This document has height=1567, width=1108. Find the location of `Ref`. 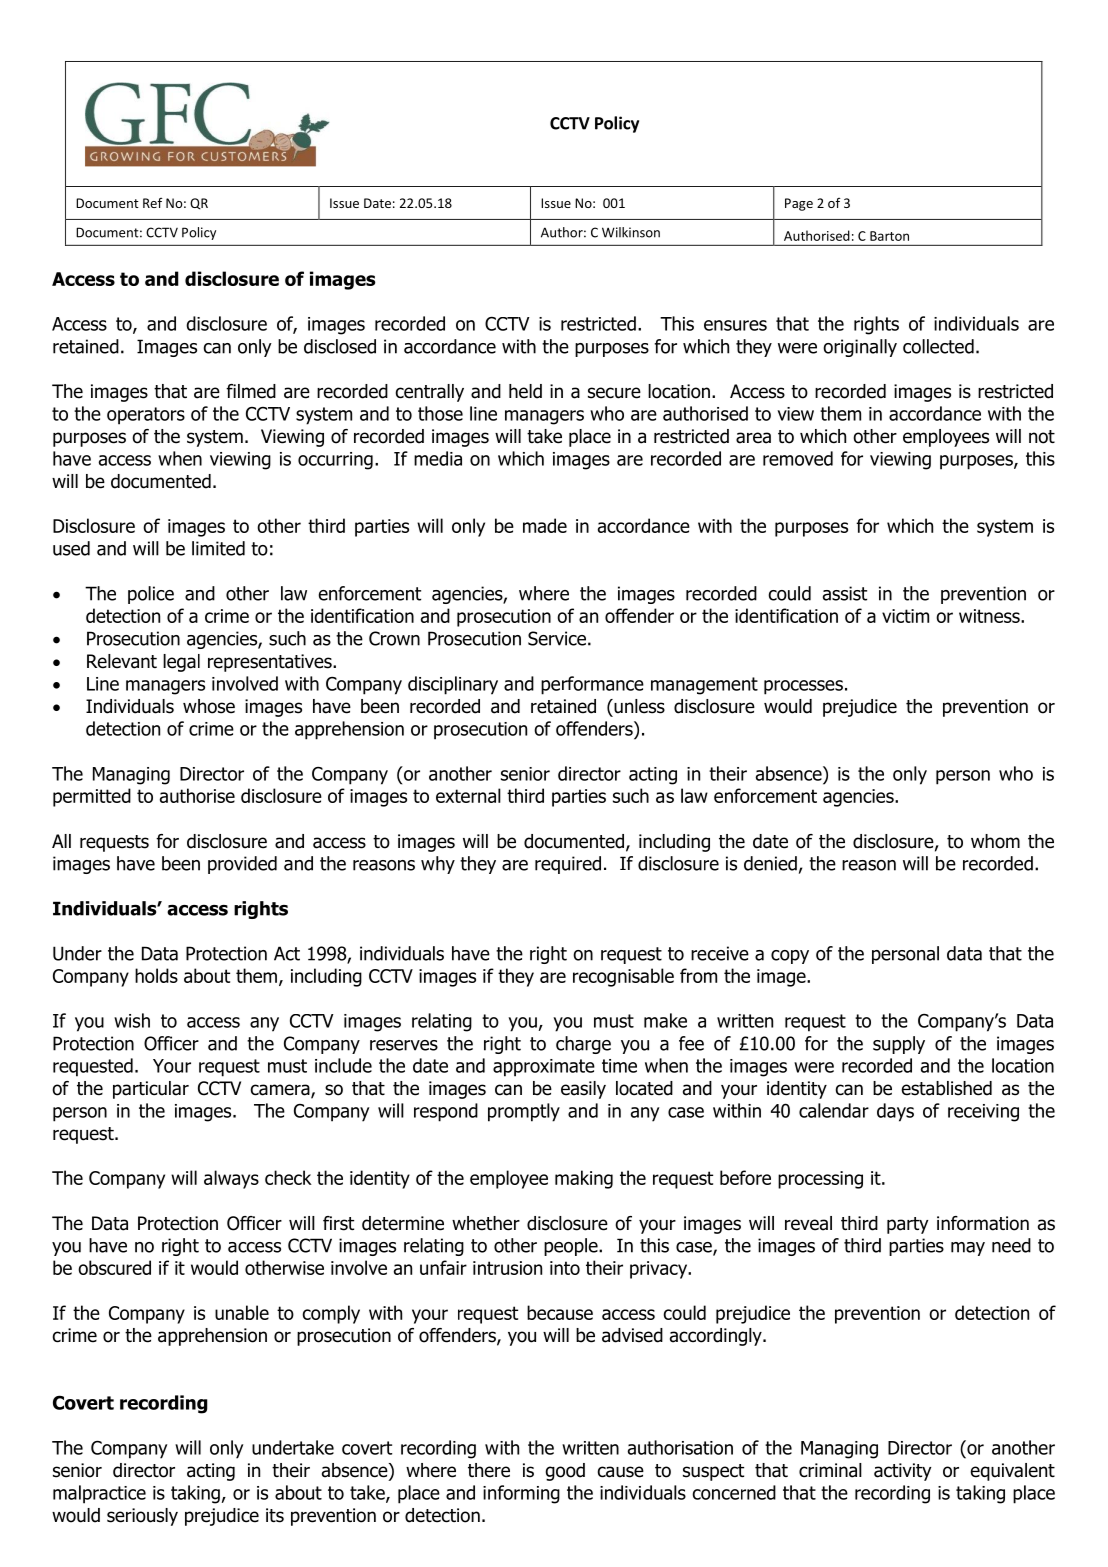

Ref is located at coordinates (153, 203).
